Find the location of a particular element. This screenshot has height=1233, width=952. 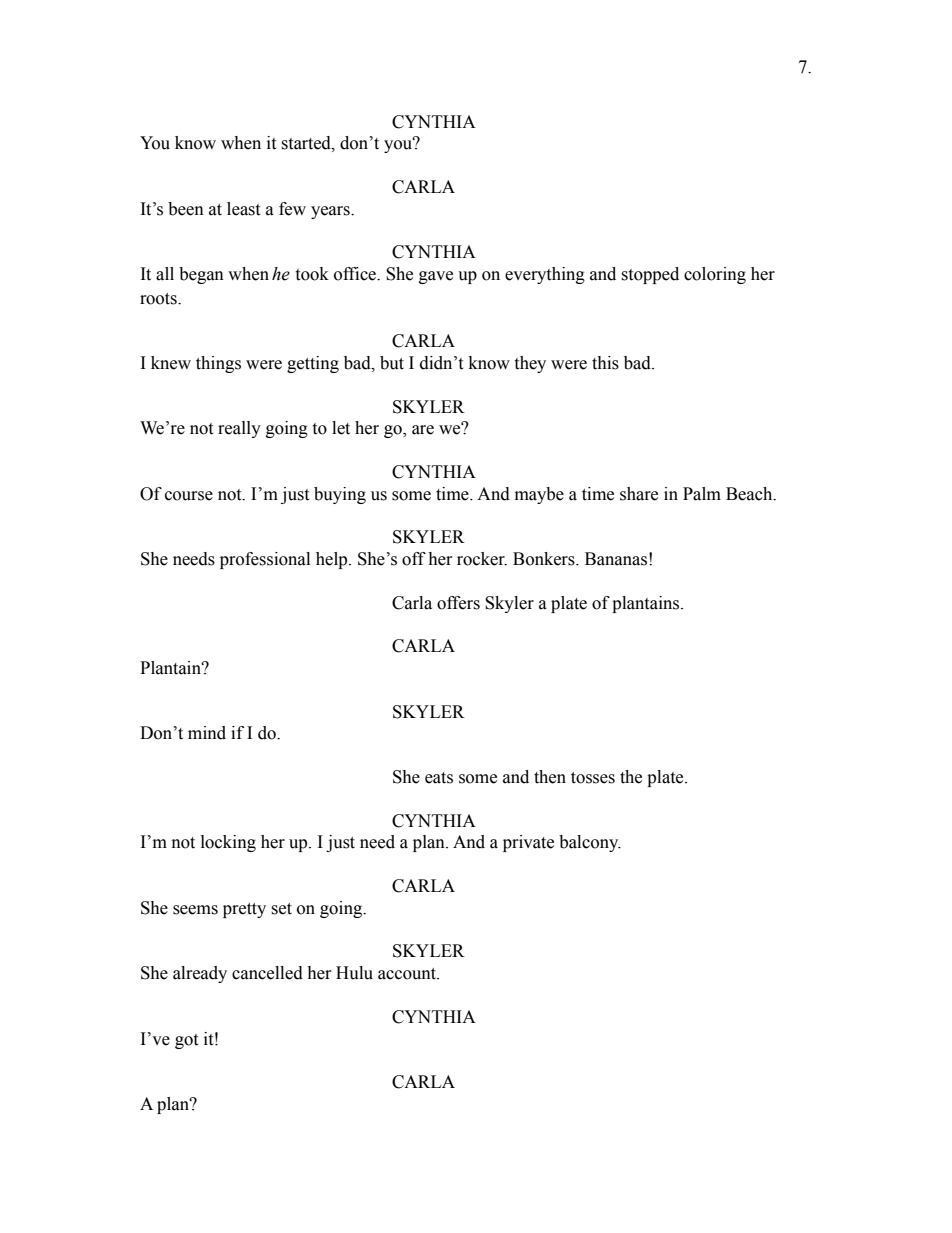

private is located at coordinates (528, 843).
